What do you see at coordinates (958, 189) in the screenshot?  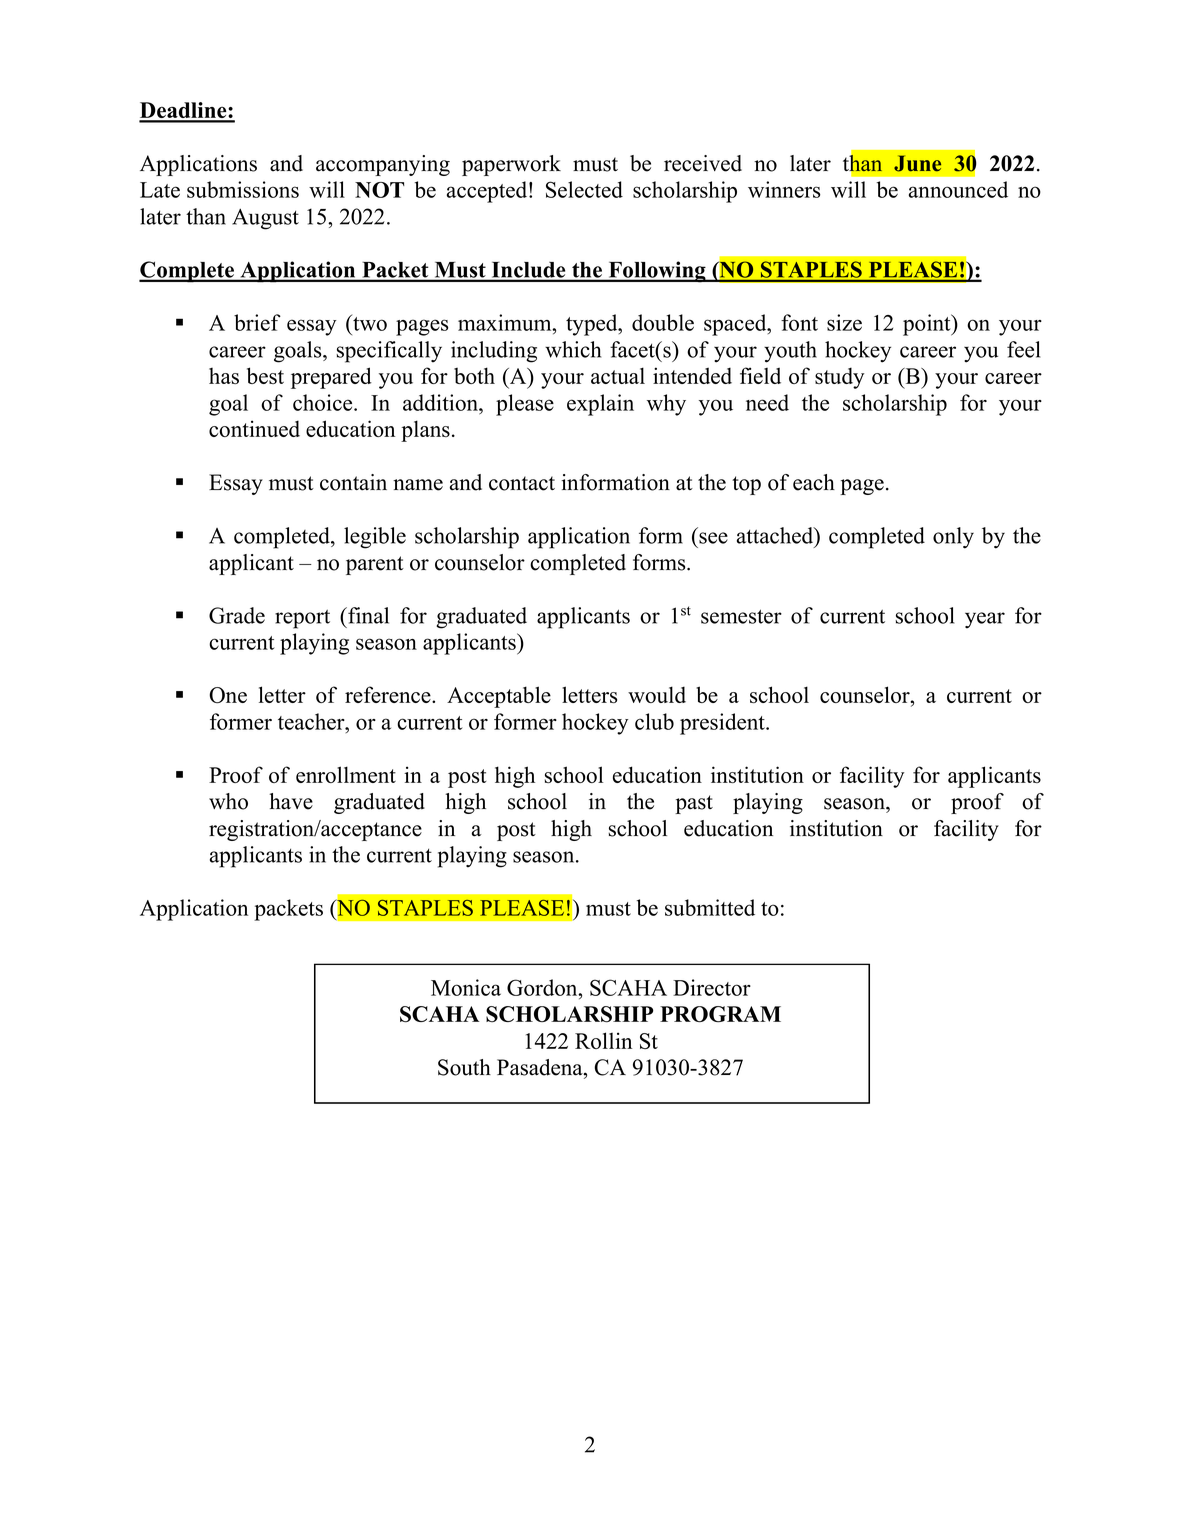 I see `announced` at bounding box center [958, 189].
